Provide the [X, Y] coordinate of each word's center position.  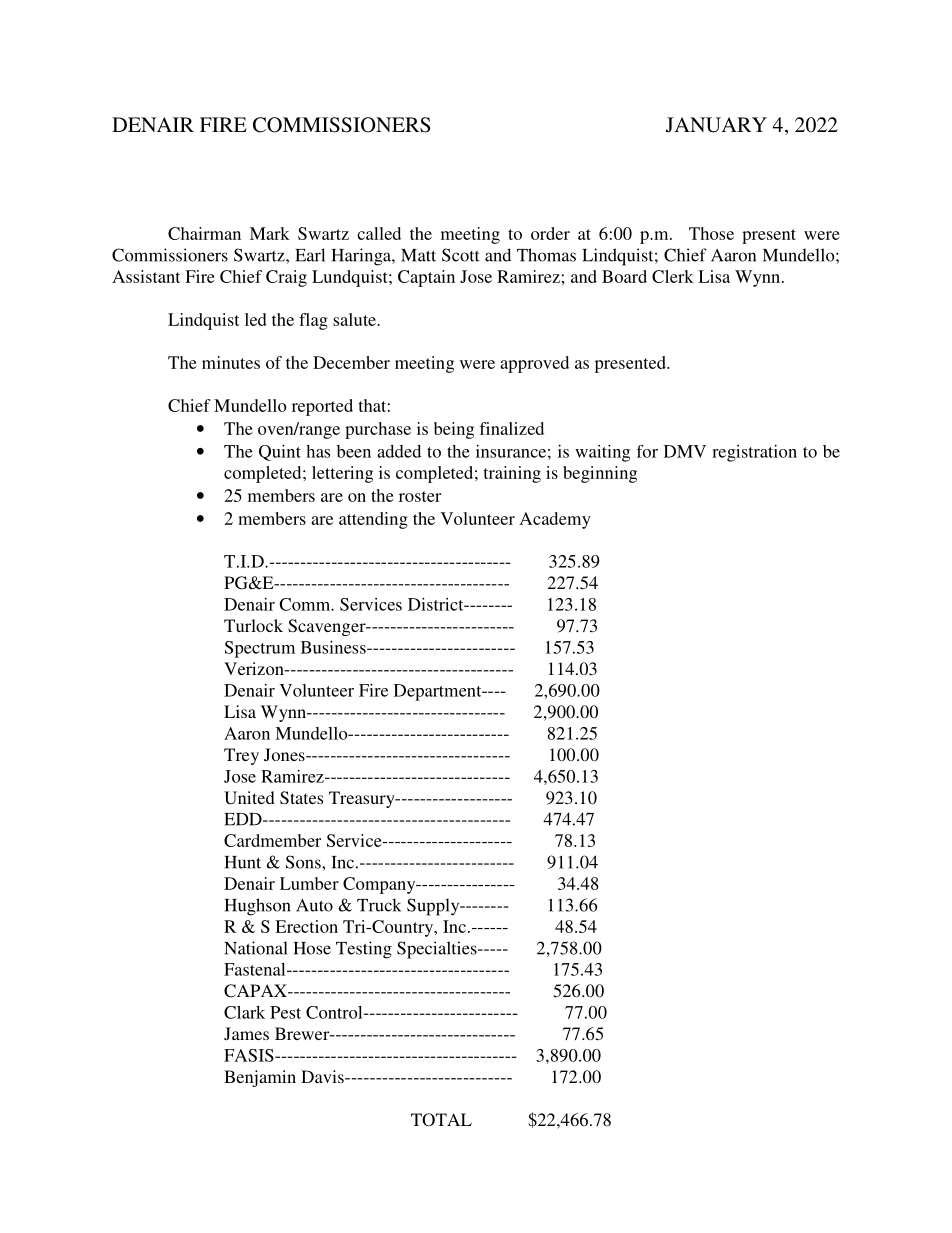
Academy [555, 520]
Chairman [204, 233]
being [454, 430]
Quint [280, 453]
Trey [241, 756]
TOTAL [441, 1120]
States [301, 798]
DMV [685, 451]
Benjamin [260, 1078]
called [379, 233]
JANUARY [716, 125]
